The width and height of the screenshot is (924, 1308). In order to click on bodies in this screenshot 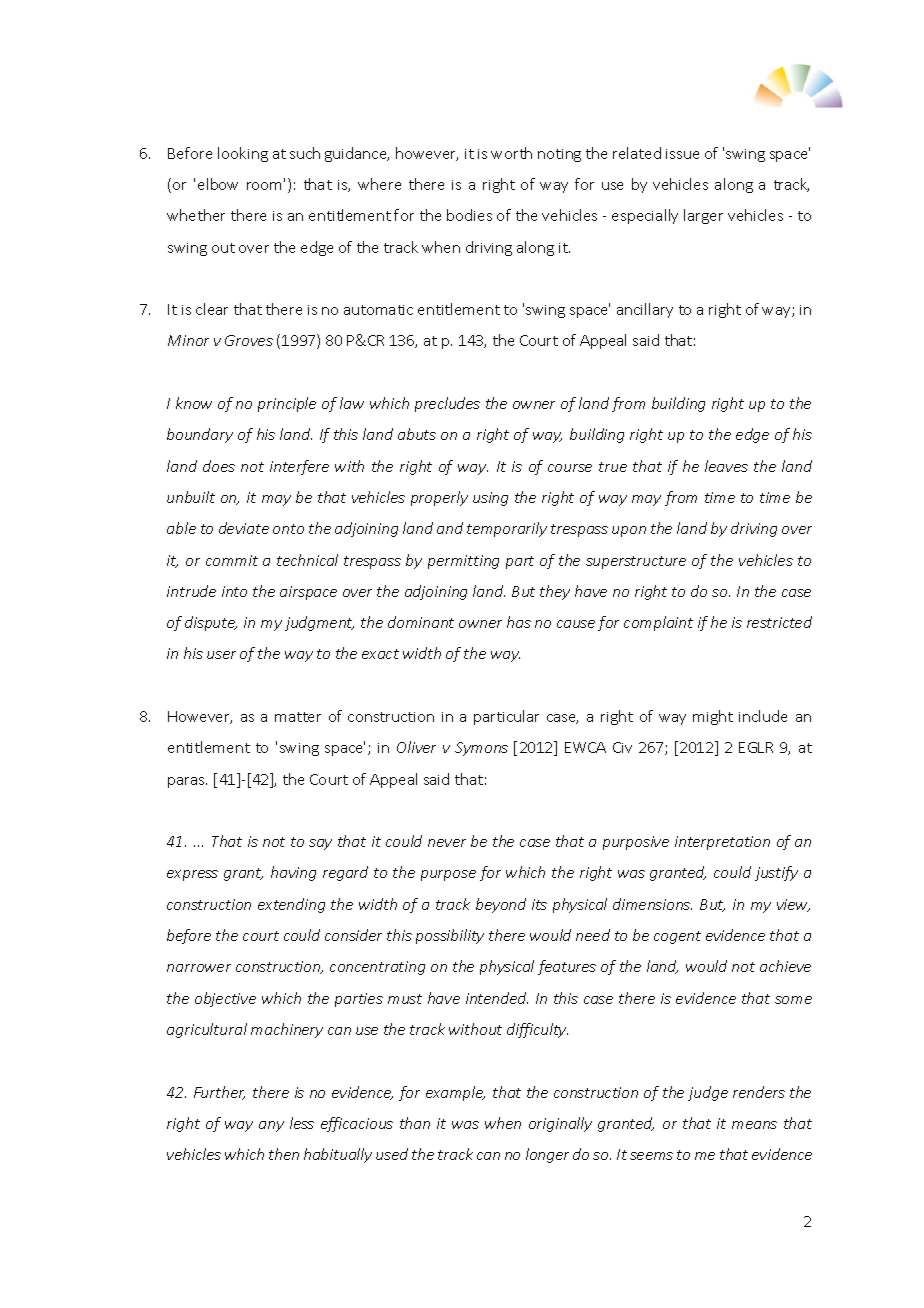, I will do `click(469, 215)`.
